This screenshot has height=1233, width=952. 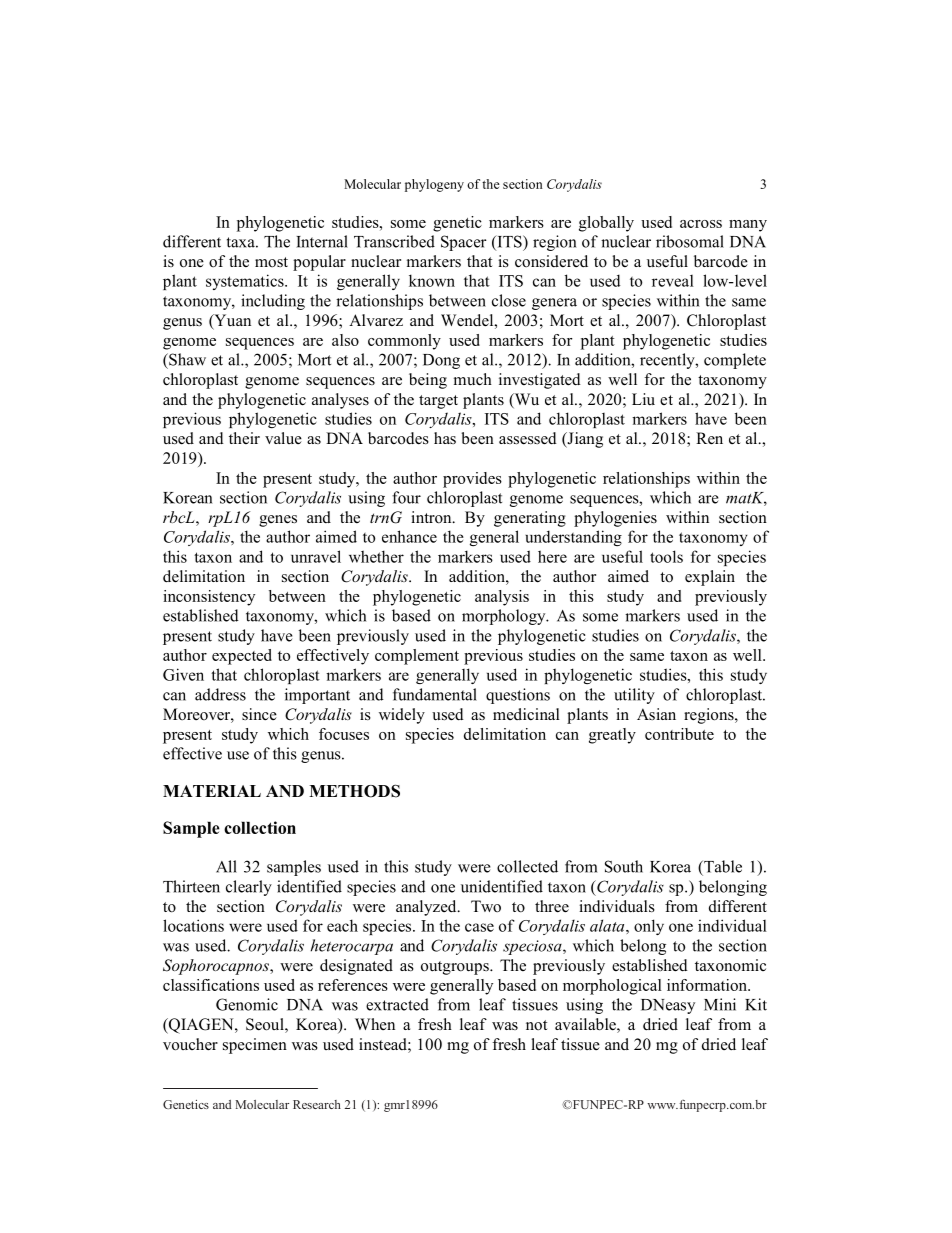 I want to click on Mini, so click(x=720, y=1004).
